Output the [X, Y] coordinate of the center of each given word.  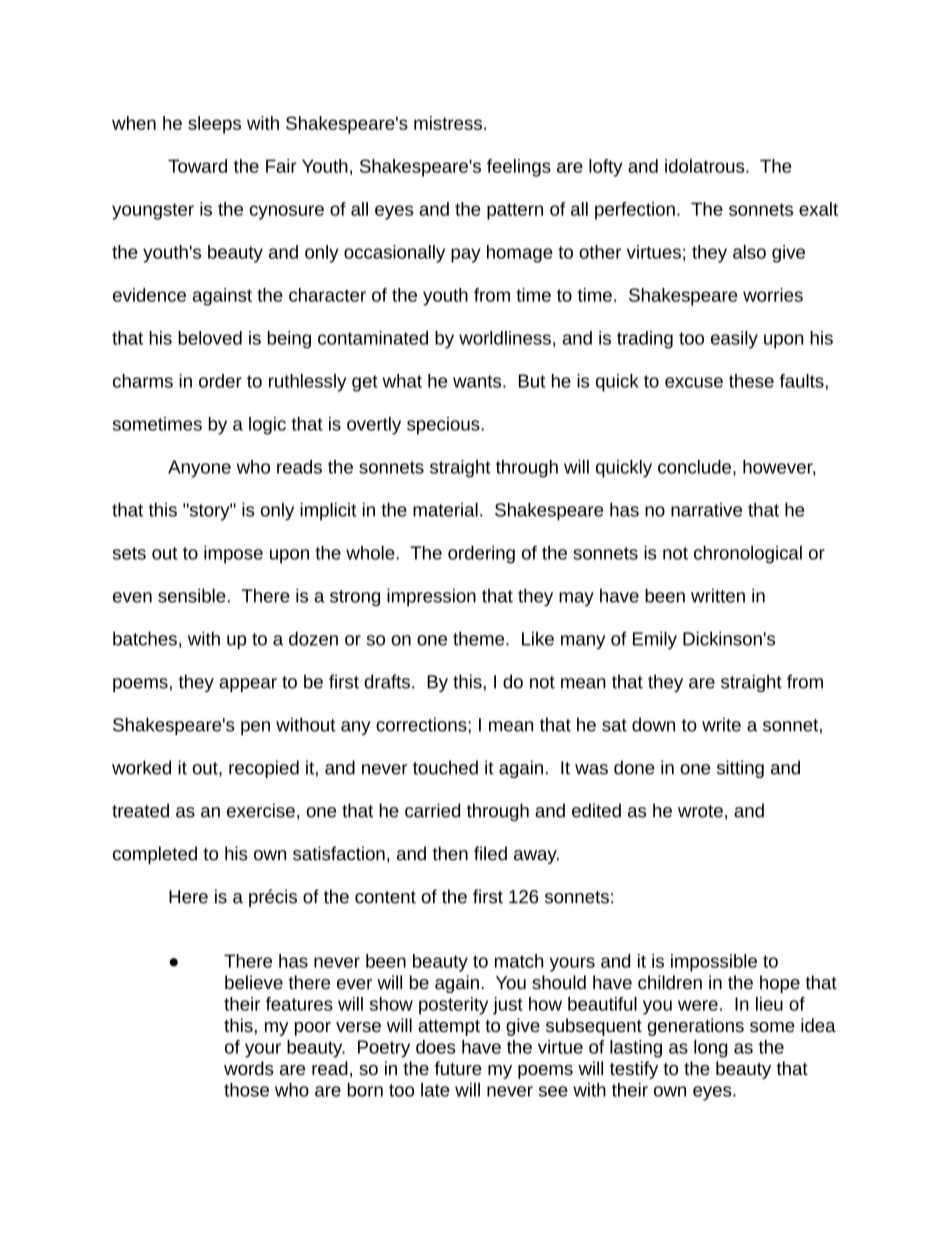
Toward [197, 166]
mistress [448, 123]
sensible [192, 595]
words [249, 1068]
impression [431, 597]
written [718, 595]
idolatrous [706, 166]
